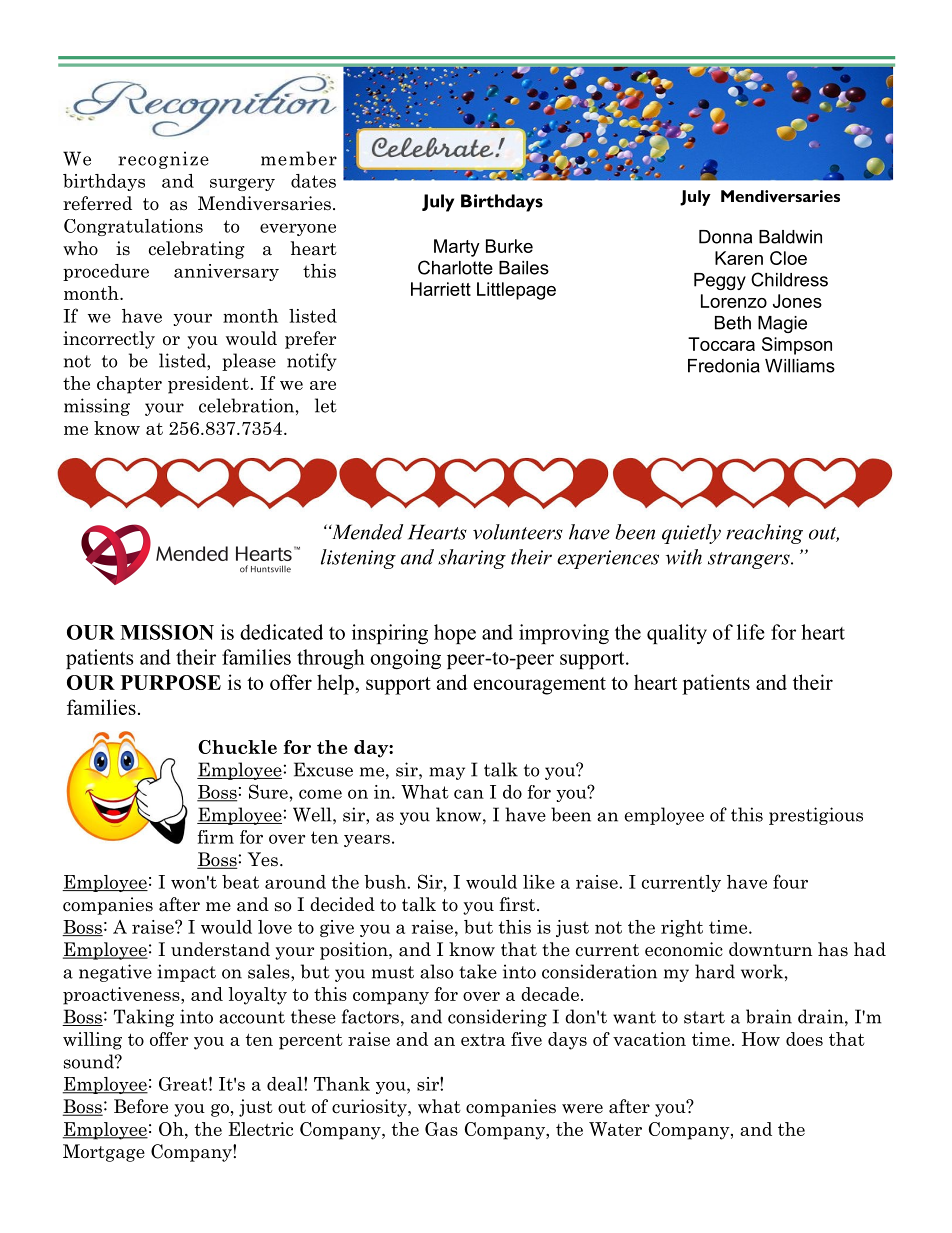  I want to click on Before, so click(141, 1106).
